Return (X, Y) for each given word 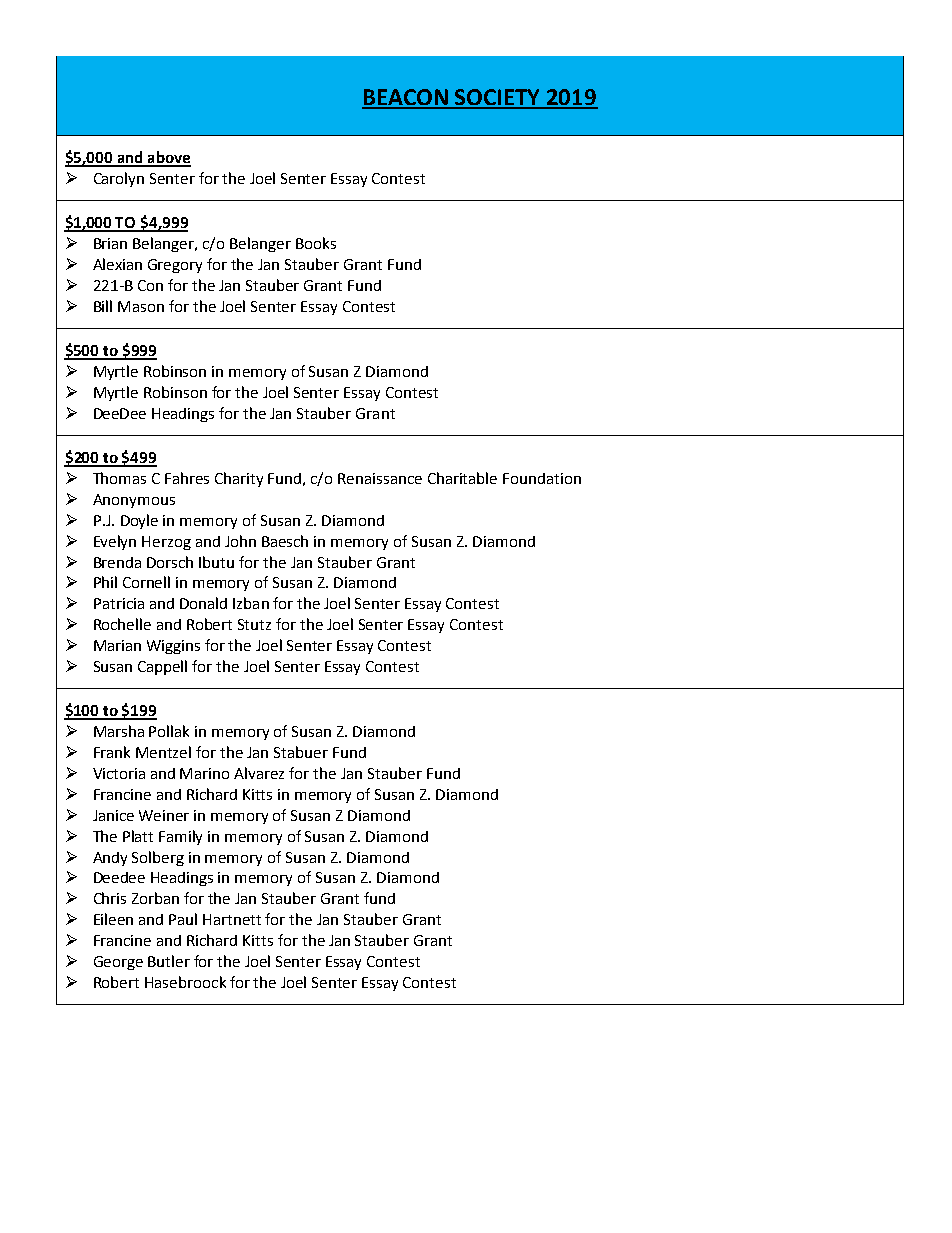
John (240, 541)
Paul (183, 919)
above (168, 158)
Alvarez (259, 773)
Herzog (166, 543)
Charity (239, 479)
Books (316, 243)
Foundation (542, 478)
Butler (169, 961)
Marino (204, 773)
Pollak (169, 731)
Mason (141, 306)
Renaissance (380, 478)
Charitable (462, 478)
